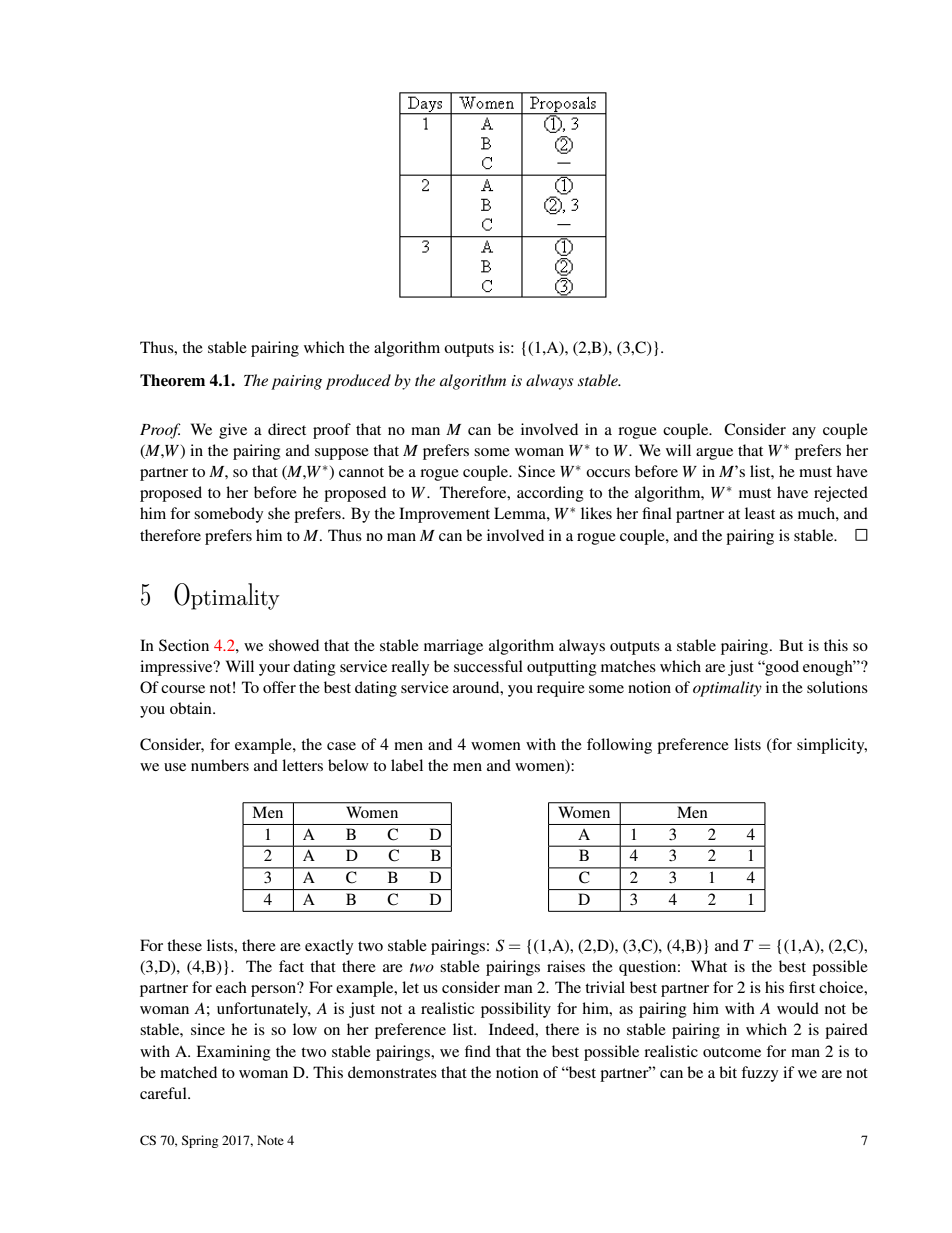  What do you see at coordinates (709, 966) in the page?
I see `What` at bounding box center [709, 966].
